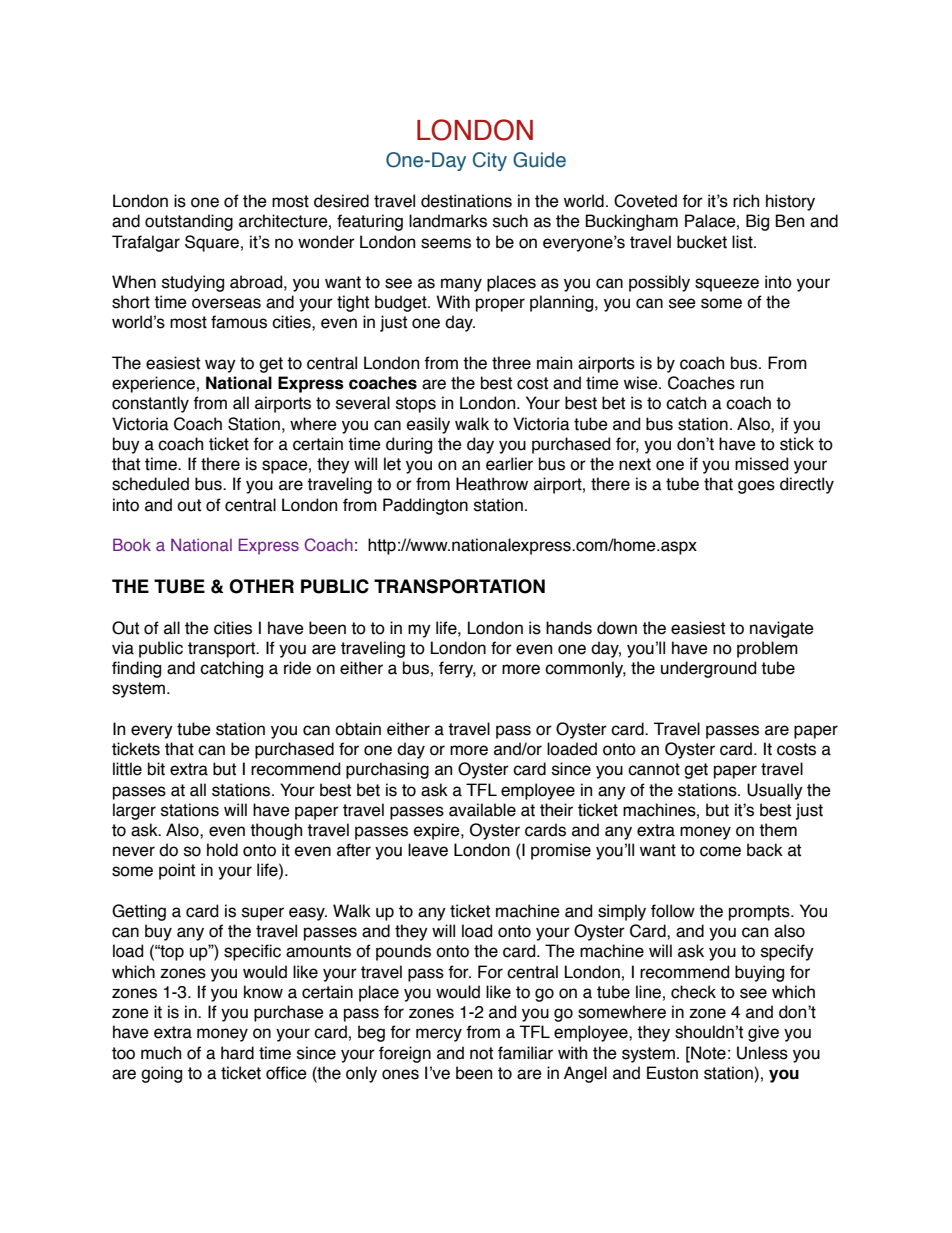 This screenshot has height=1233, width=952. Describe the element at coordinates (720, 851) in the screenshot. I see `come` at that location.
